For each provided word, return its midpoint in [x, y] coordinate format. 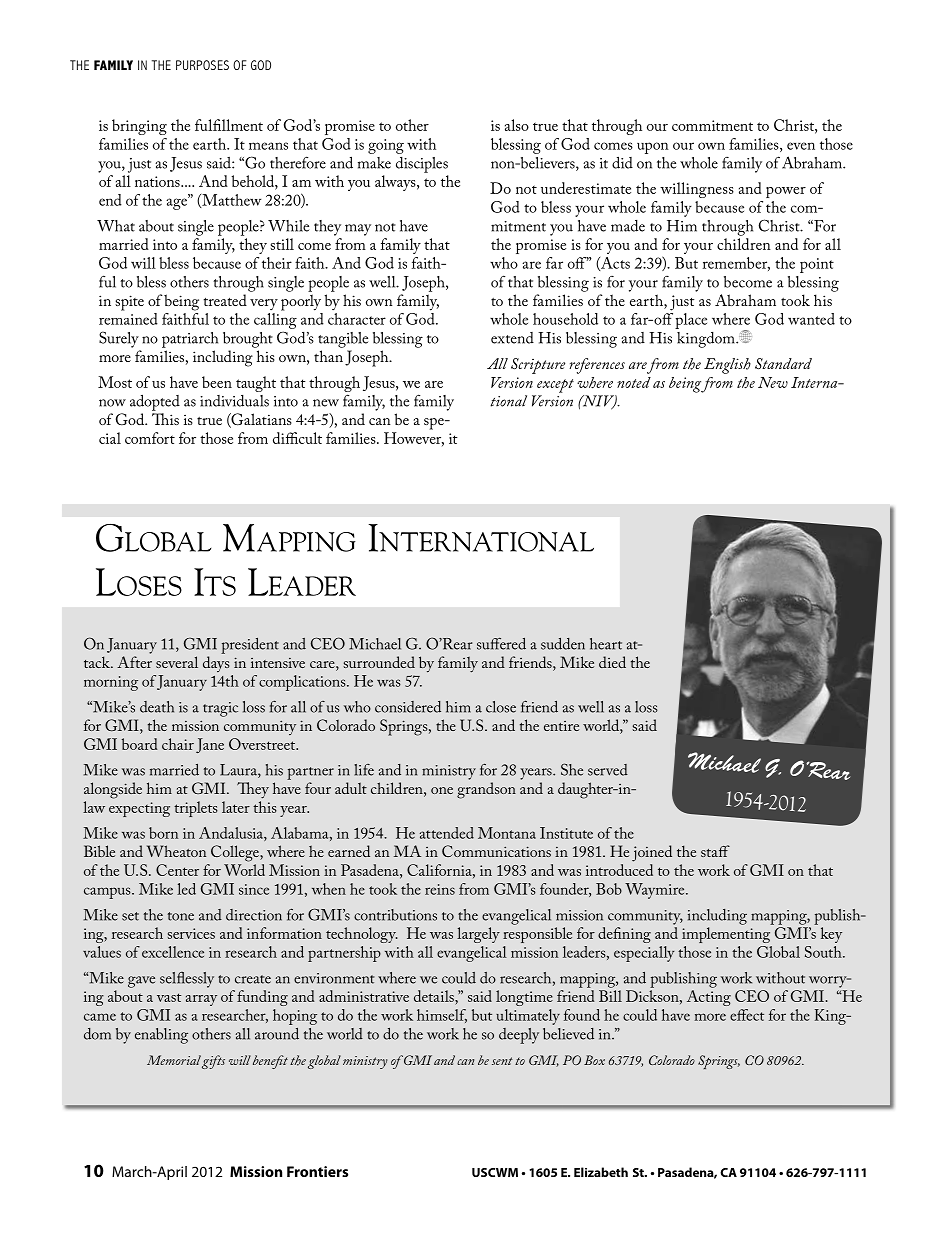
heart [606, 644]
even [801, 146]
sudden [563, 644]
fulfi [208, 125]
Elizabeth [601, 1172]
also [517, 125]
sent [502, 1061]
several [177, 662]
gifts [213, 1062]
